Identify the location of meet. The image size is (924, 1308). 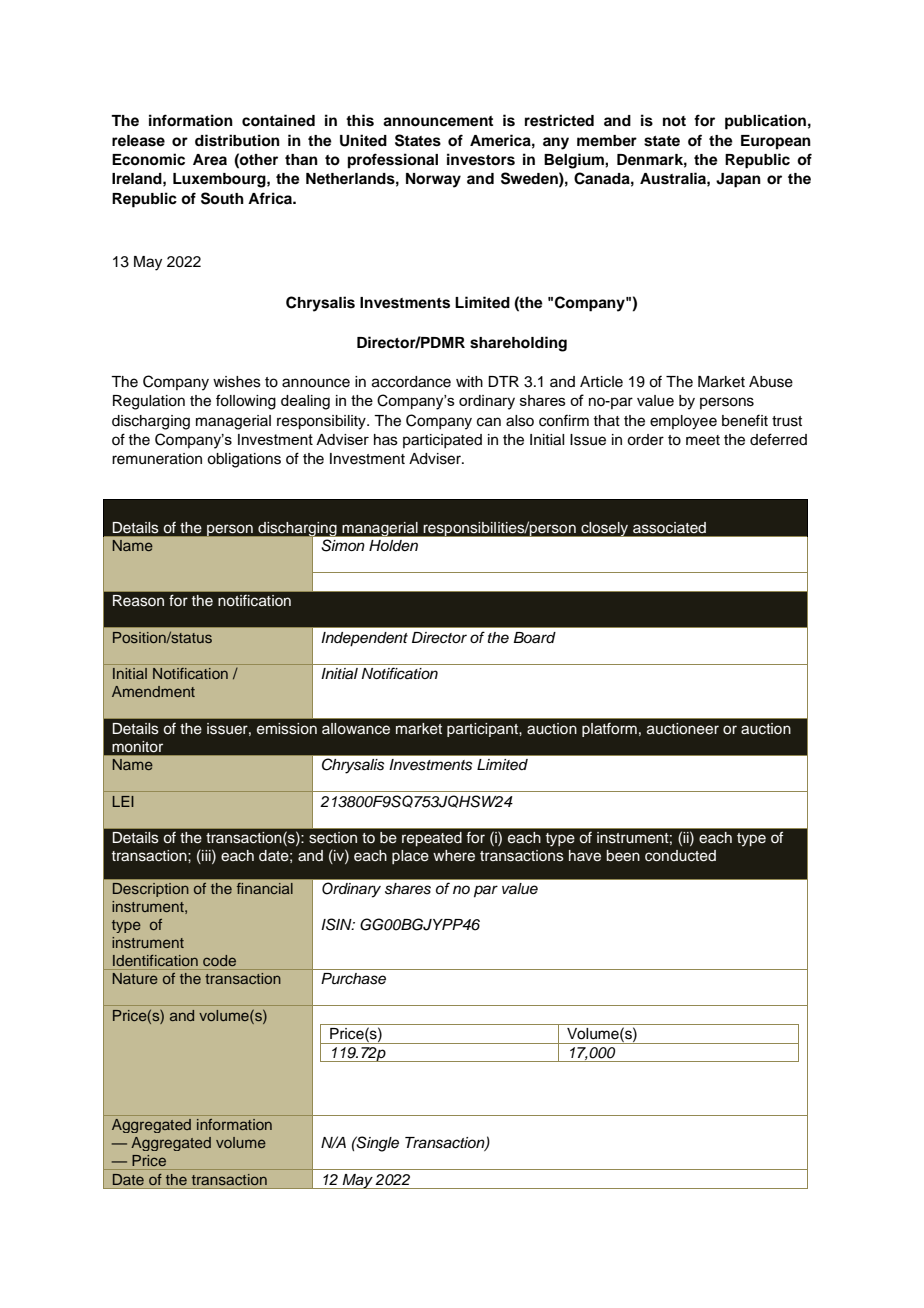
(703, 440).
